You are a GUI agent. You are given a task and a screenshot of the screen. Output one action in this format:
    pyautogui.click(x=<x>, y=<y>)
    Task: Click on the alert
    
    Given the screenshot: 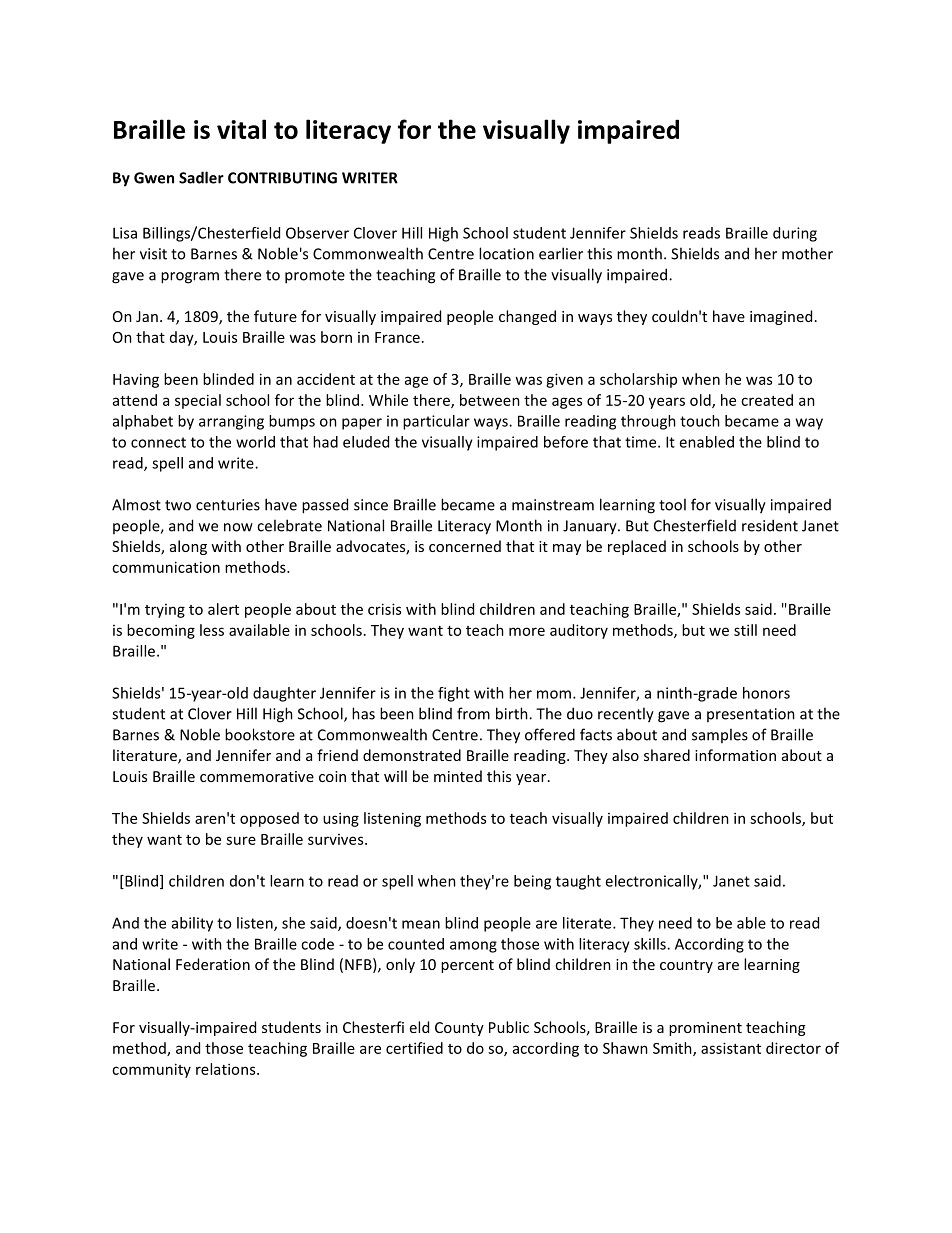 What is the action you would take?
    pyautogui.click(x=223, y=609)
